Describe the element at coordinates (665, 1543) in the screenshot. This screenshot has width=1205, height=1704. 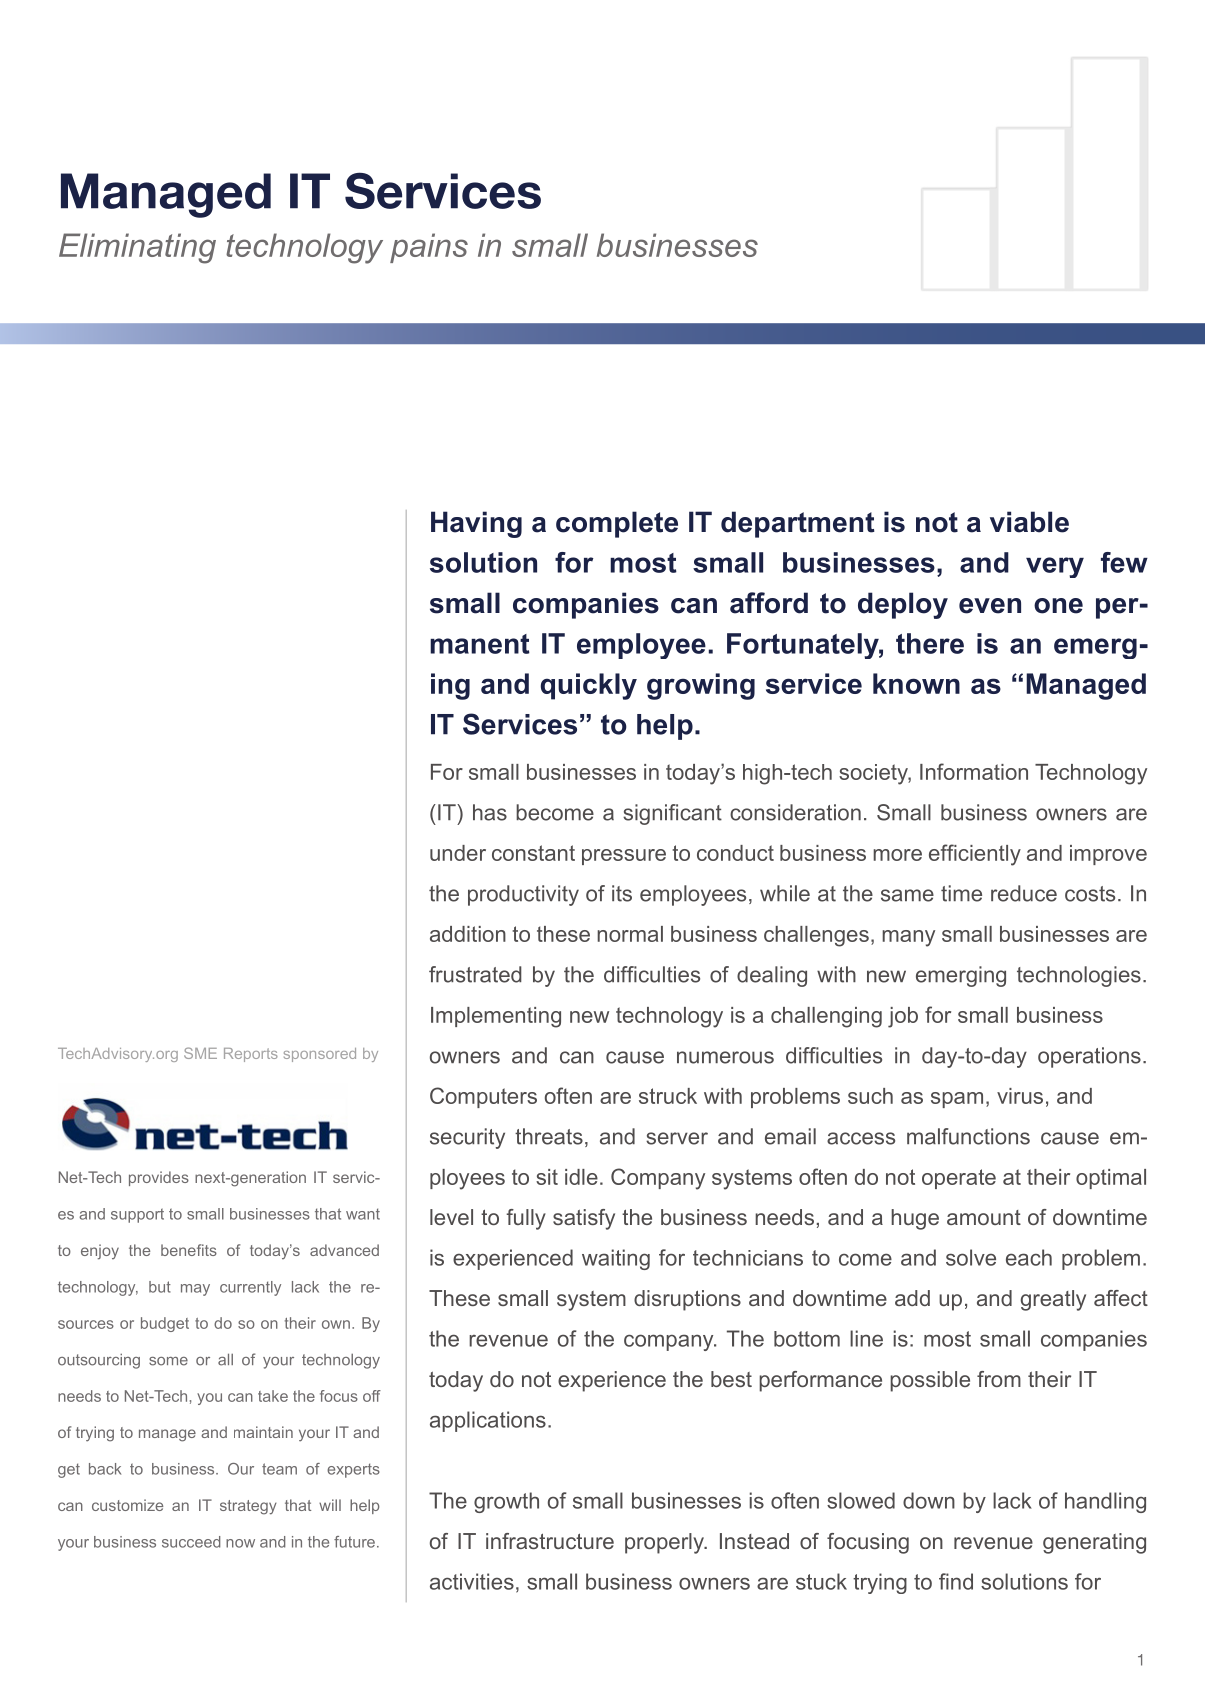
I see `properly` at that location.
